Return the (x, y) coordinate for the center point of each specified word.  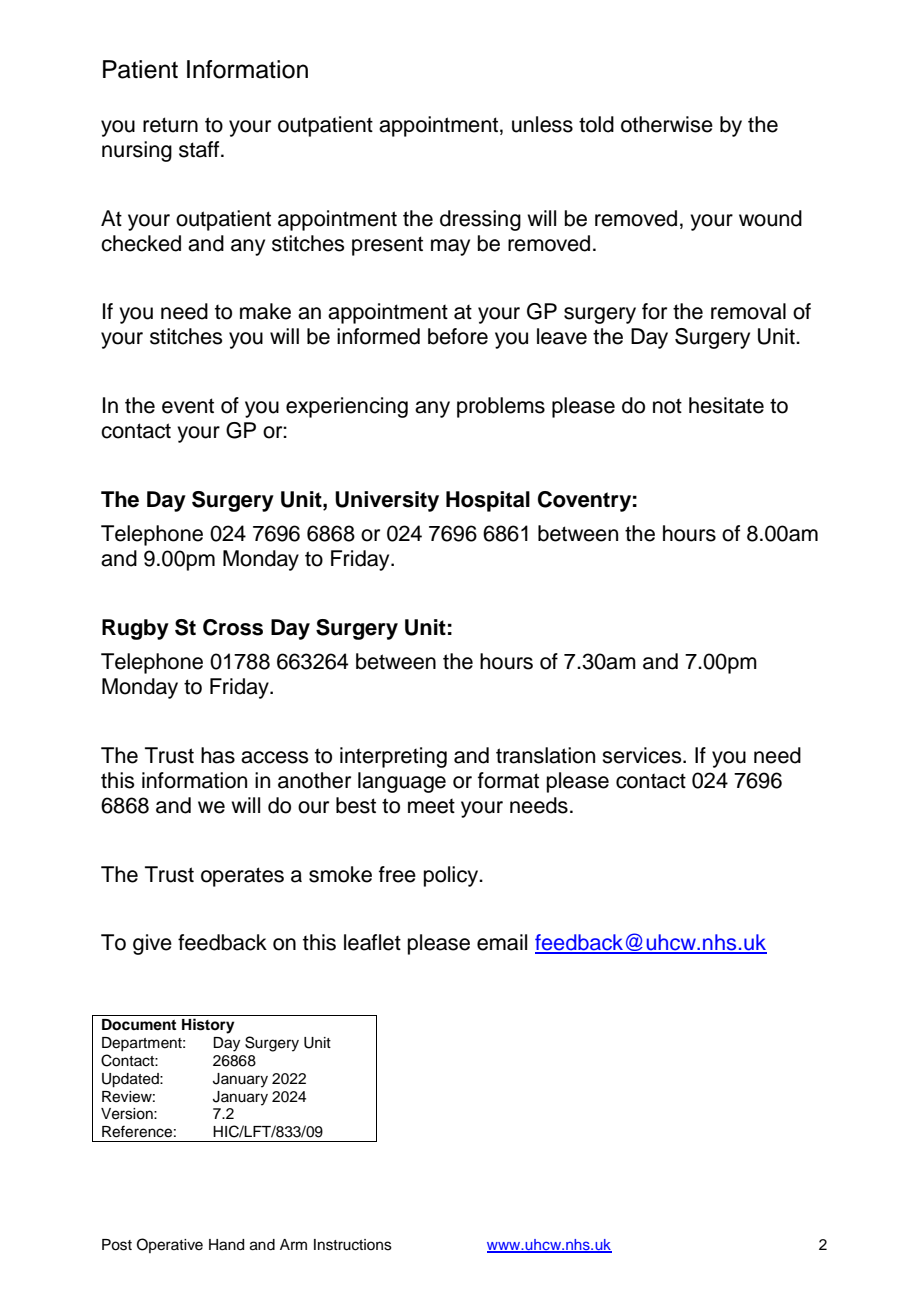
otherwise (667, 124)
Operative (170, 1245)
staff (200, 149)
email (502, 942)
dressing (480, 220)
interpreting (393, 757)
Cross (233, 627)
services (643, 755)
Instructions (353, 1245)
